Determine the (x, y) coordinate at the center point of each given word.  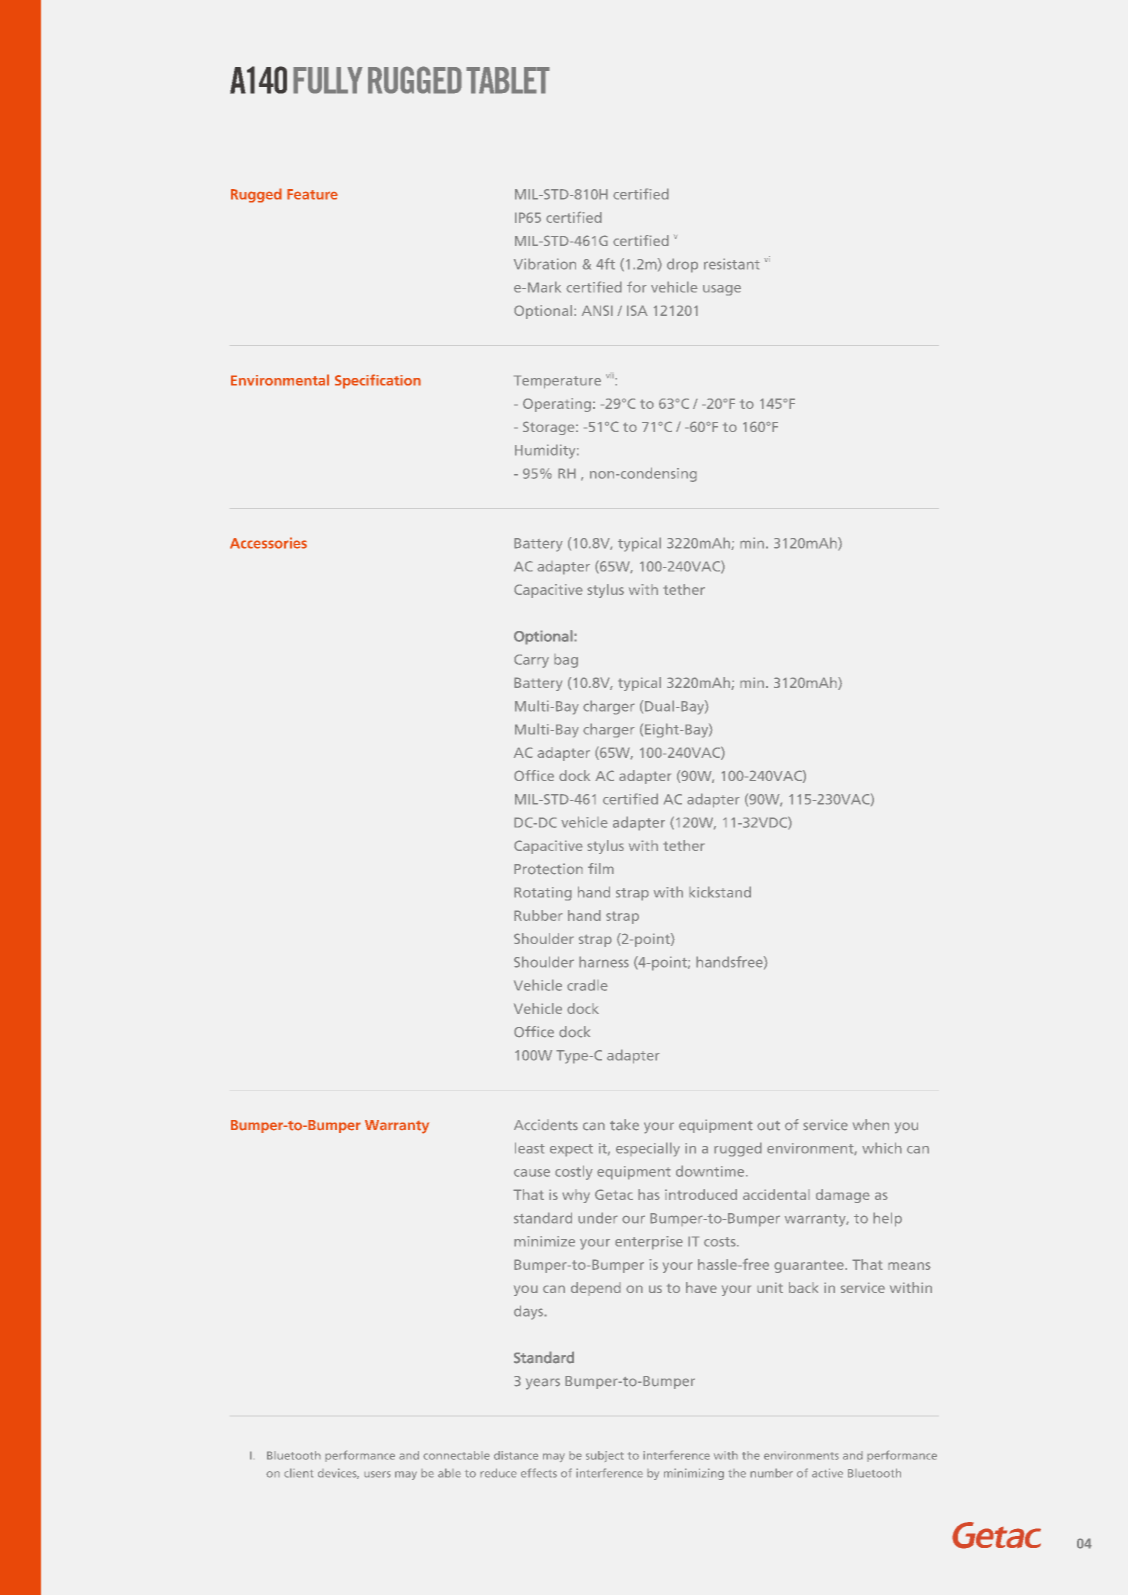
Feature (312, 194)
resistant (732, 264)
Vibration (545, 264)
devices (338, 1473)
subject (605, 1456)
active (827, 1473)
